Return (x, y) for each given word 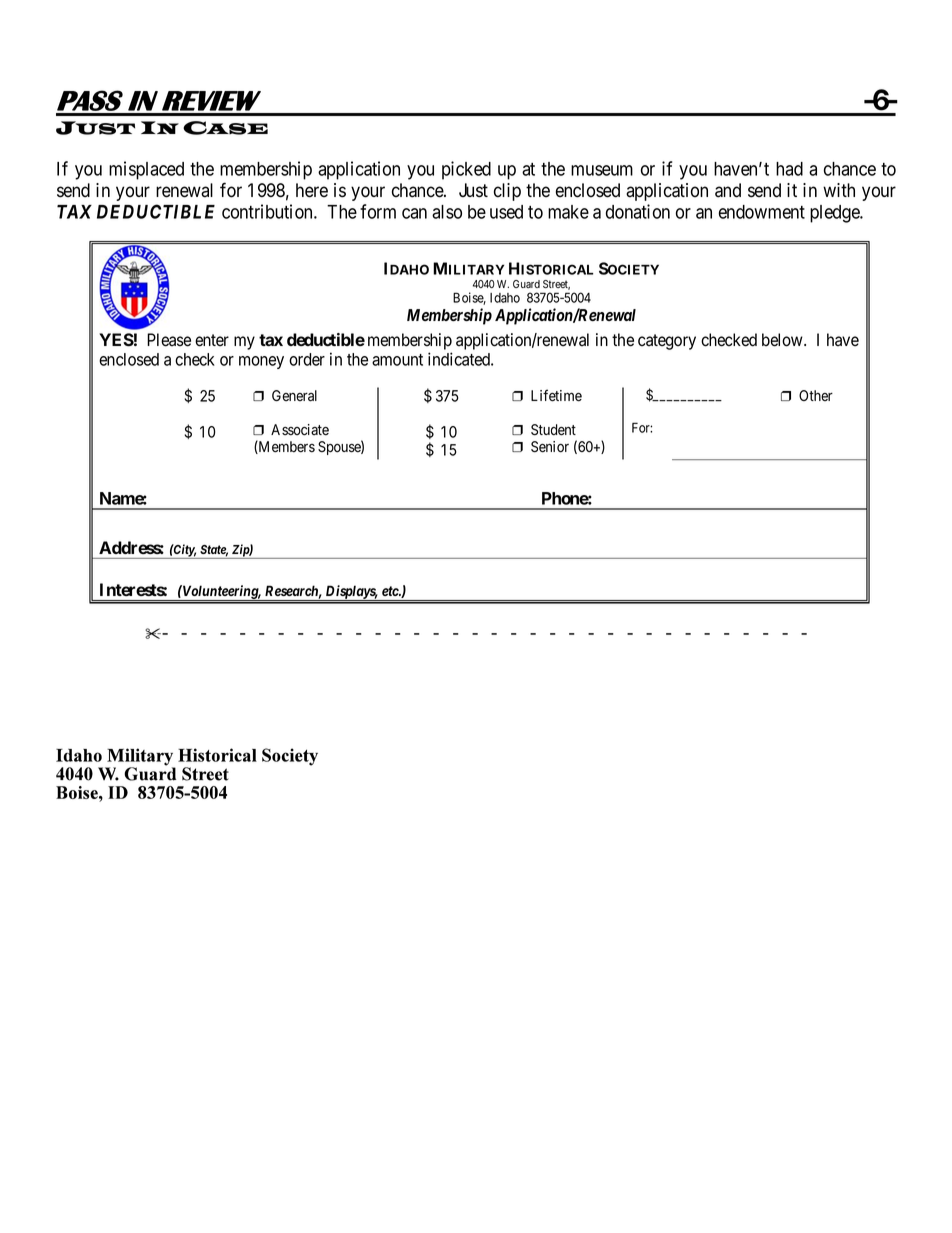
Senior (550, 447)
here (312, 190)
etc (391, 591)
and (728, 190)
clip (507, 192)
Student (553, 430)
